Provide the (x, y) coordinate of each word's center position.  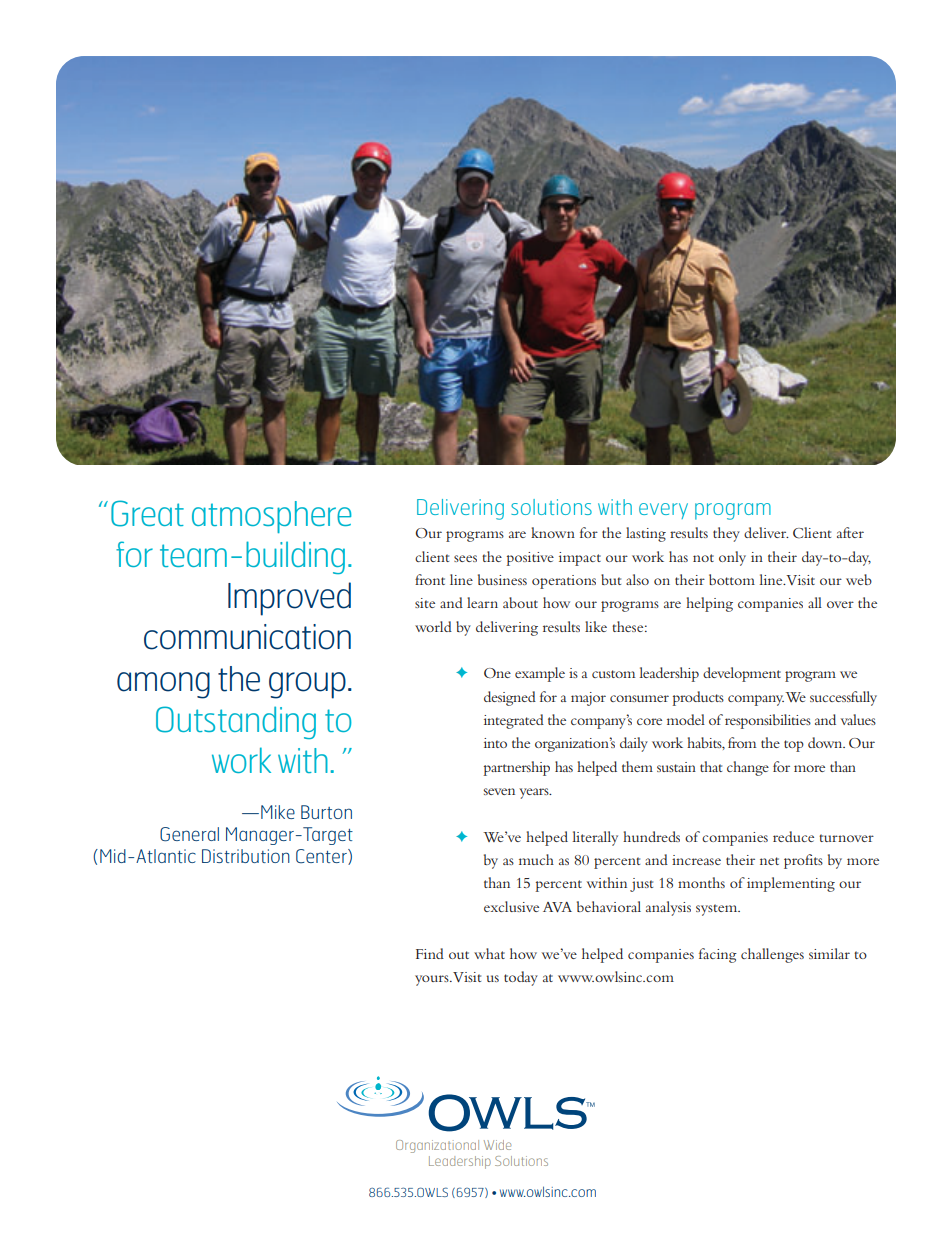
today (521, 978)
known (553, 532)
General (189, 834)
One (497, 673)
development (742, 674)
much (536, 859)
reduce (793, 836)
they (726, 534)
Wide (497, 1145)
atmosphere (271, 517)
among (163, 685)
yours (433, 980)
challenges (772, 955)
